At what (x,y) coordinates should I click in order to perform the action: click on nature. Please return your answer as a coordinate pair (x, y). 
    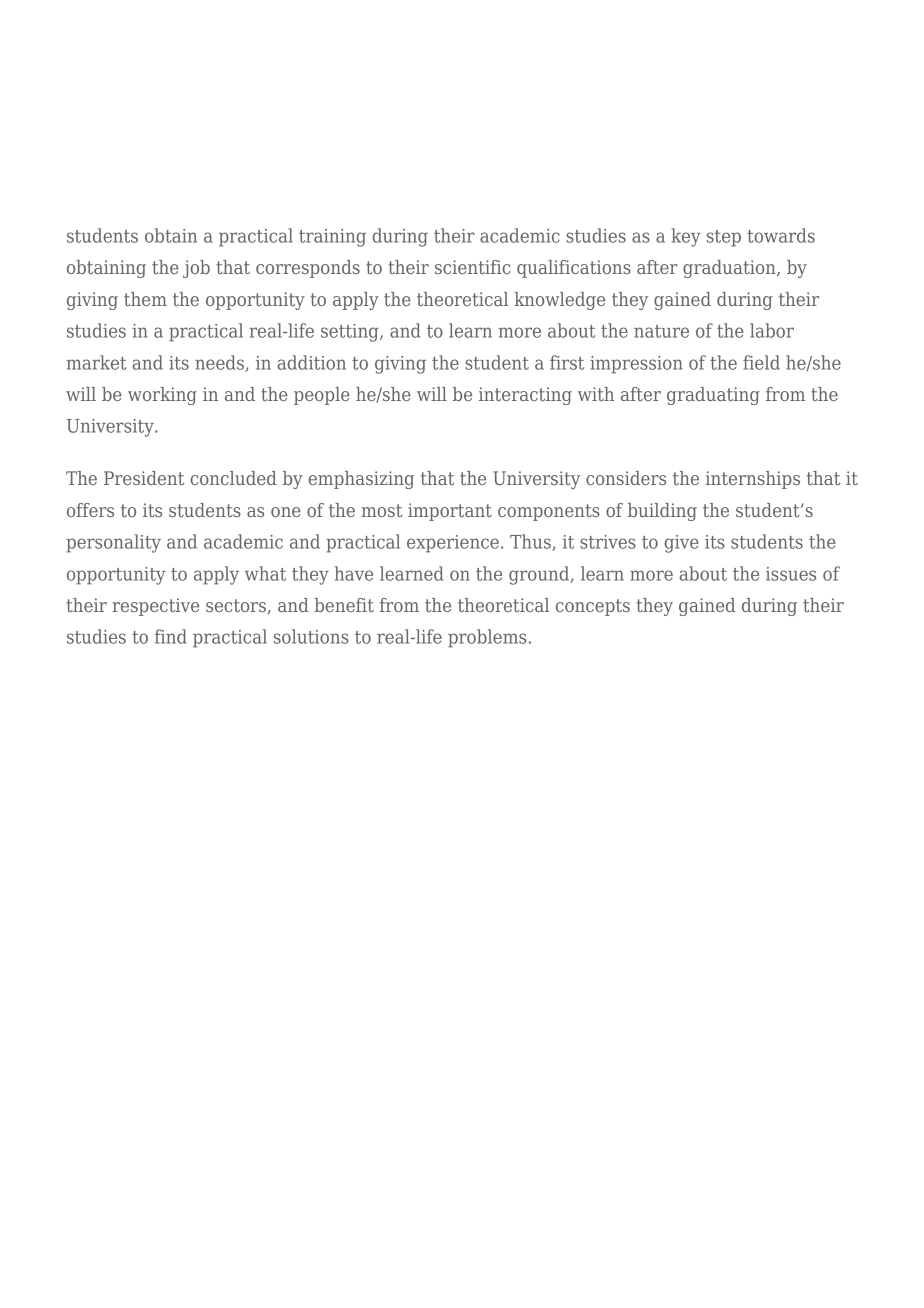
    Looking at the image, I should click on (661, 331).
